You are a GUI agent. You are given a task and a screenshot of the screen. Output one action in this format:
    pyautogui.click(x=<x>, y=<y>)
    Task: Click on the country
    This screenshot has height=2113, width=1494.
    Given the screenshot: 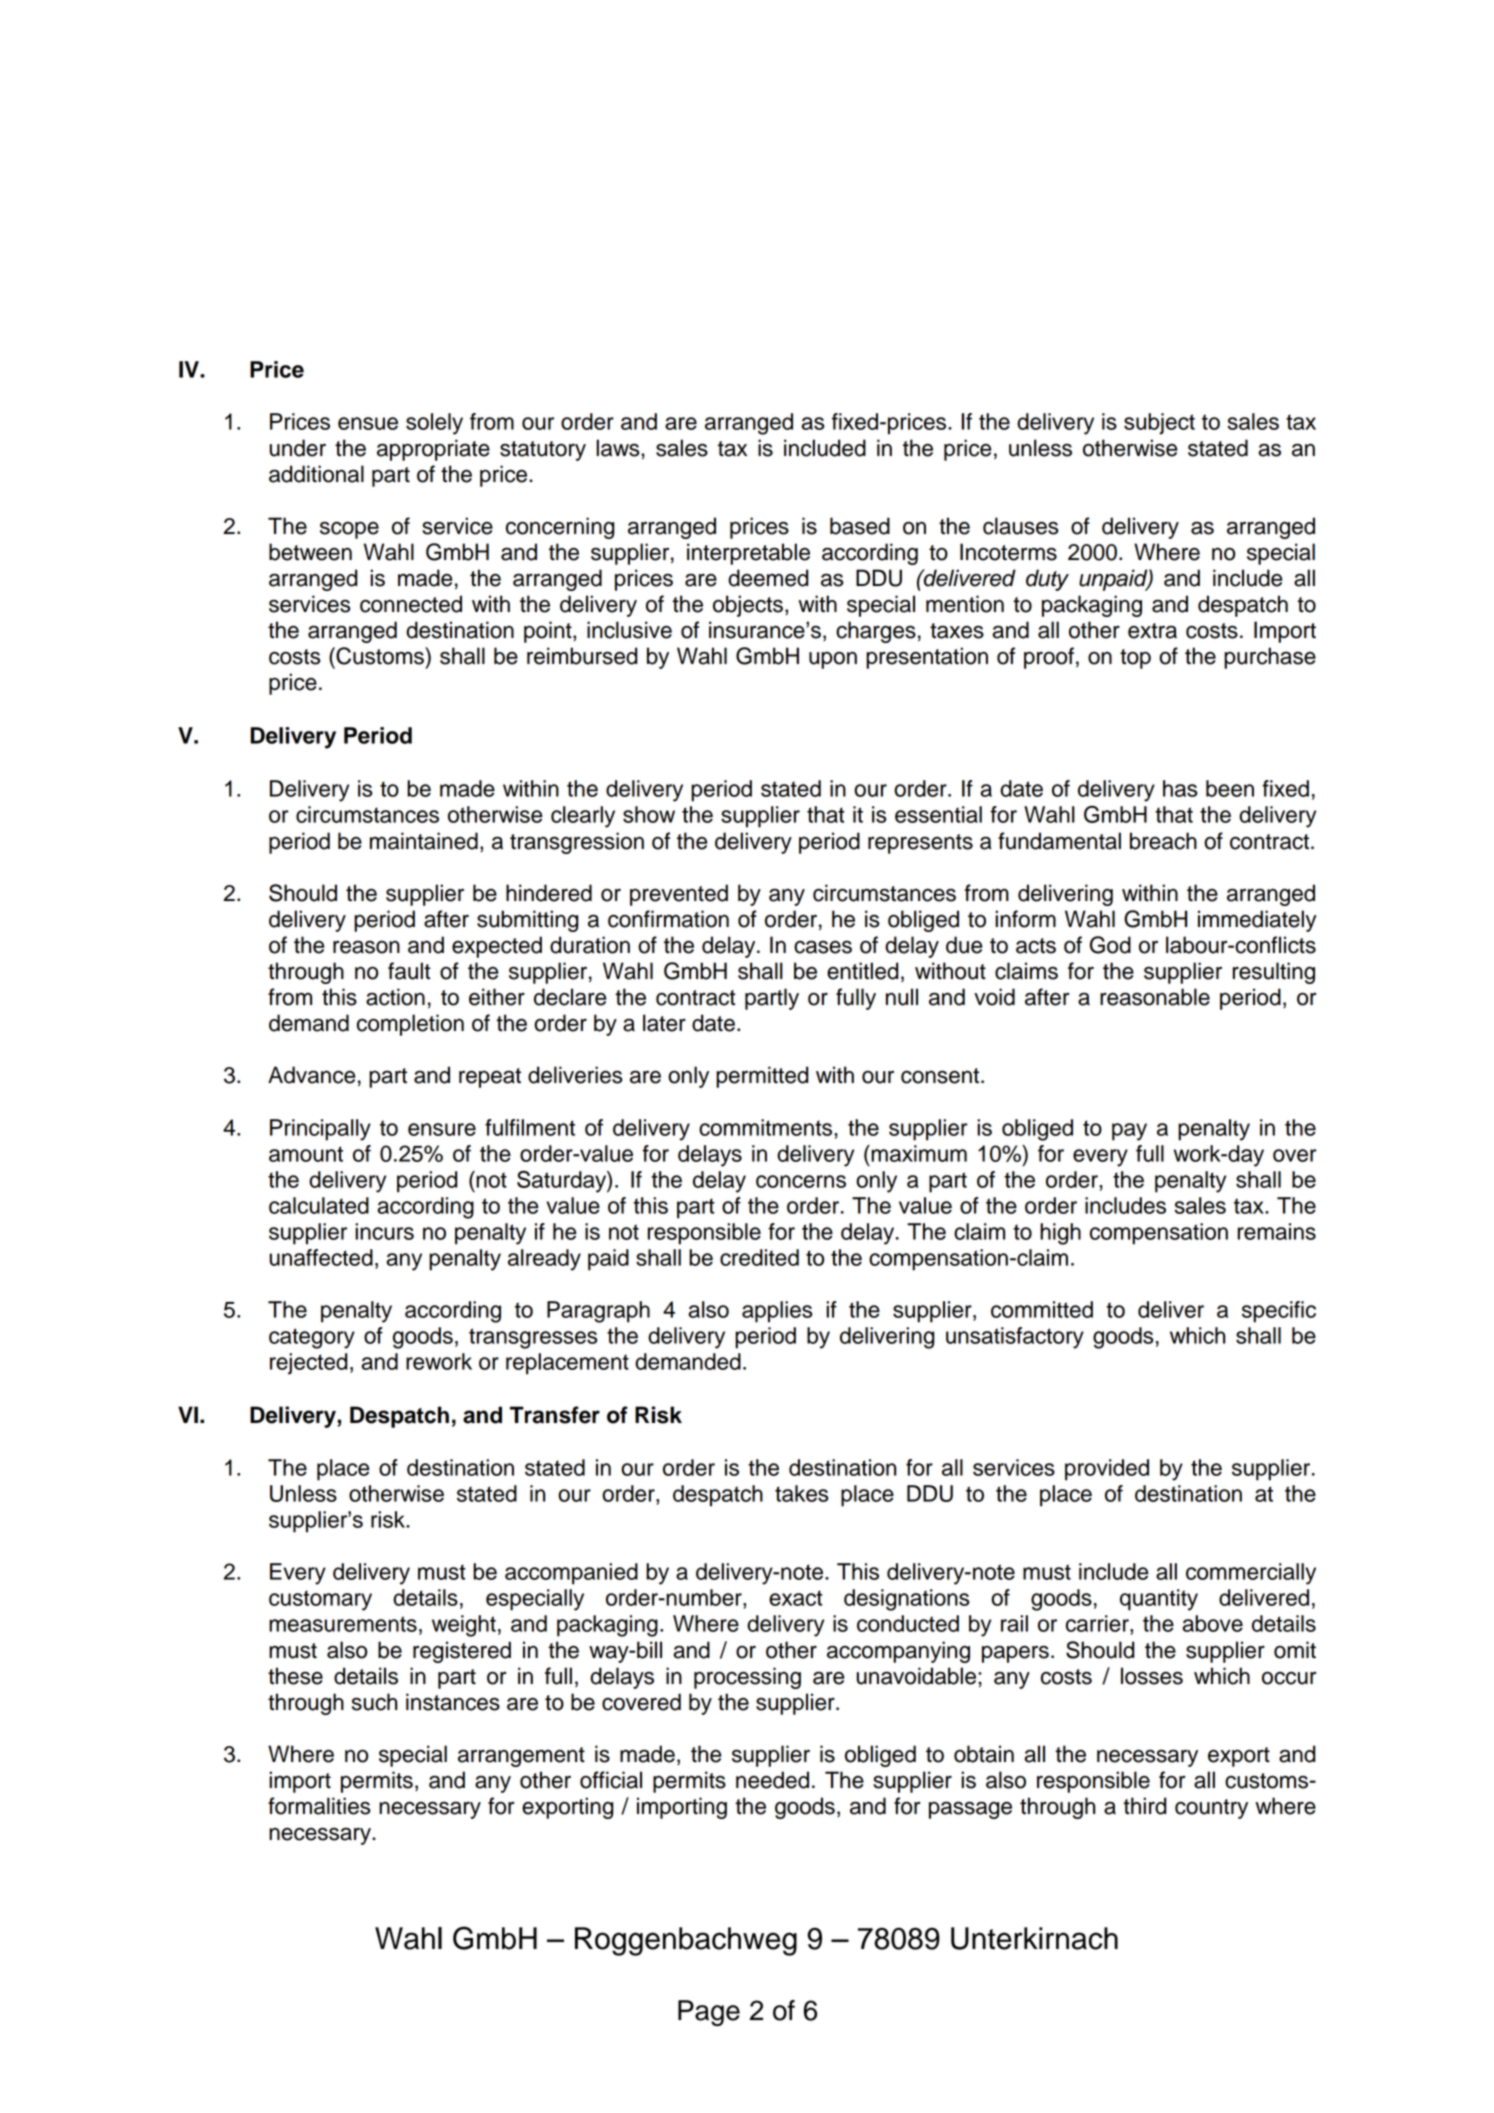 What is the action you would take?
    pyautogui.click(x=1211, y=1809)
